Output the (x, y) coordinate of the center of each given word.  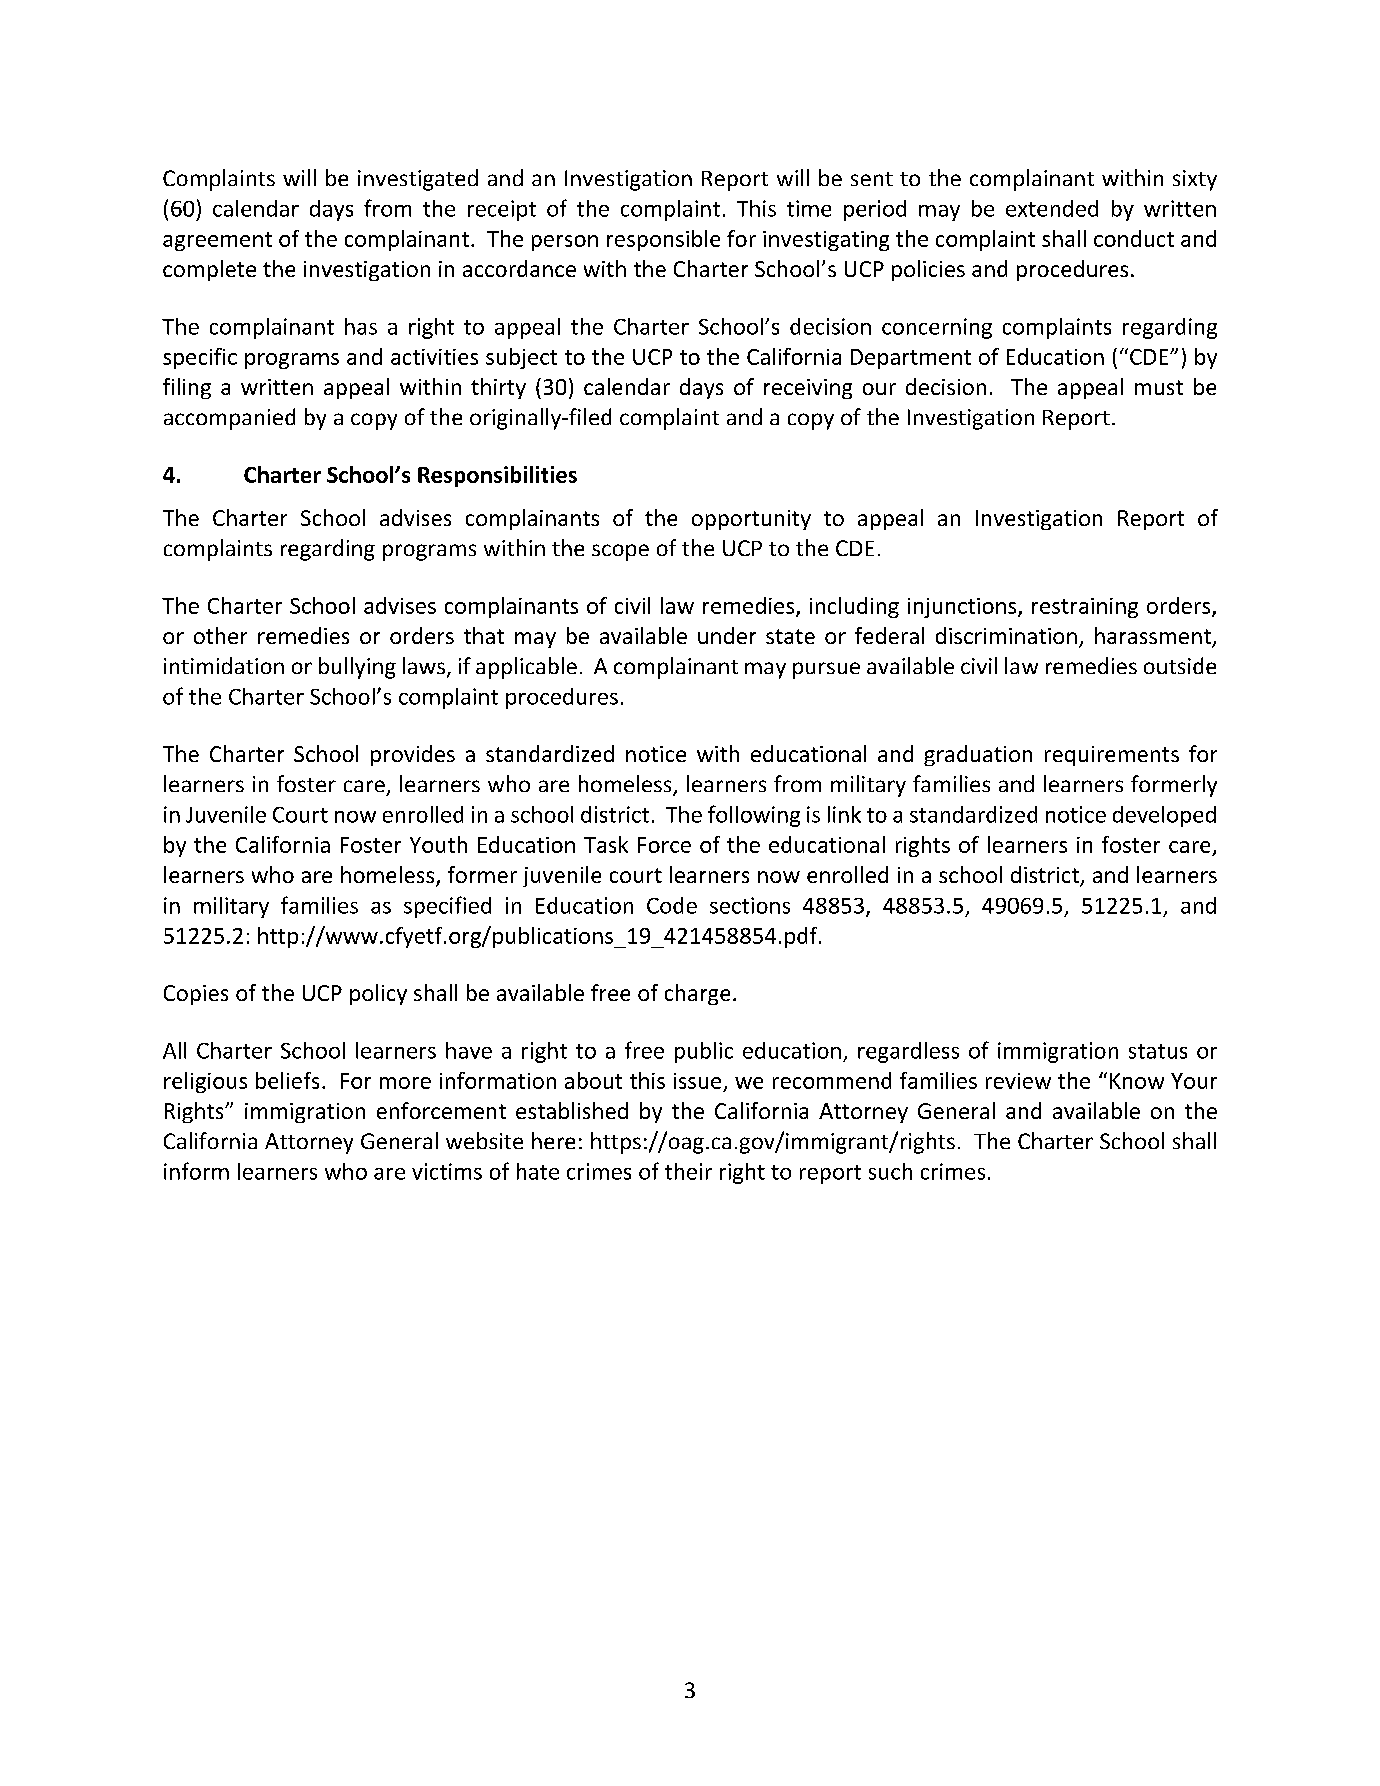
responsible (663, 240)
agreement (217, 241)
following (754, 816)
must (1159, 387)
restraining (1085, 608)
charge (697, 994)
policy (378, 994)
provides (413, 755)
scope (620, 552)
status (1158, 1051)
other (220, 635)
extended (1052, 208)
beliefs (287, 1080)
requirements (1112, 756)
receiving (808, 389)
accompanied (229, 419)
